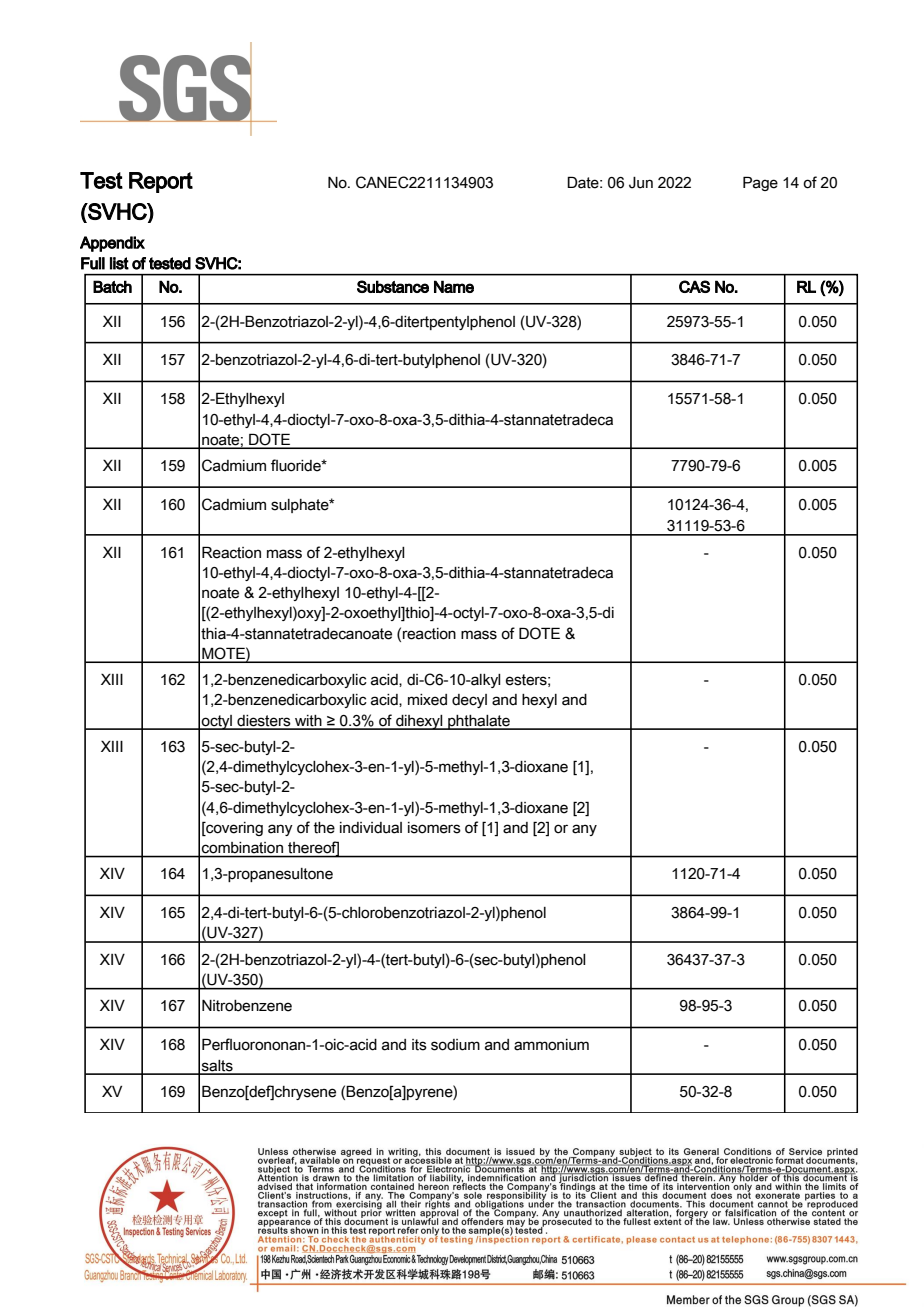 This screenshot has height=1307, width=924. Describe the element at coordinates (641, 183) in the screenshot. I see `Jun` at that location.
